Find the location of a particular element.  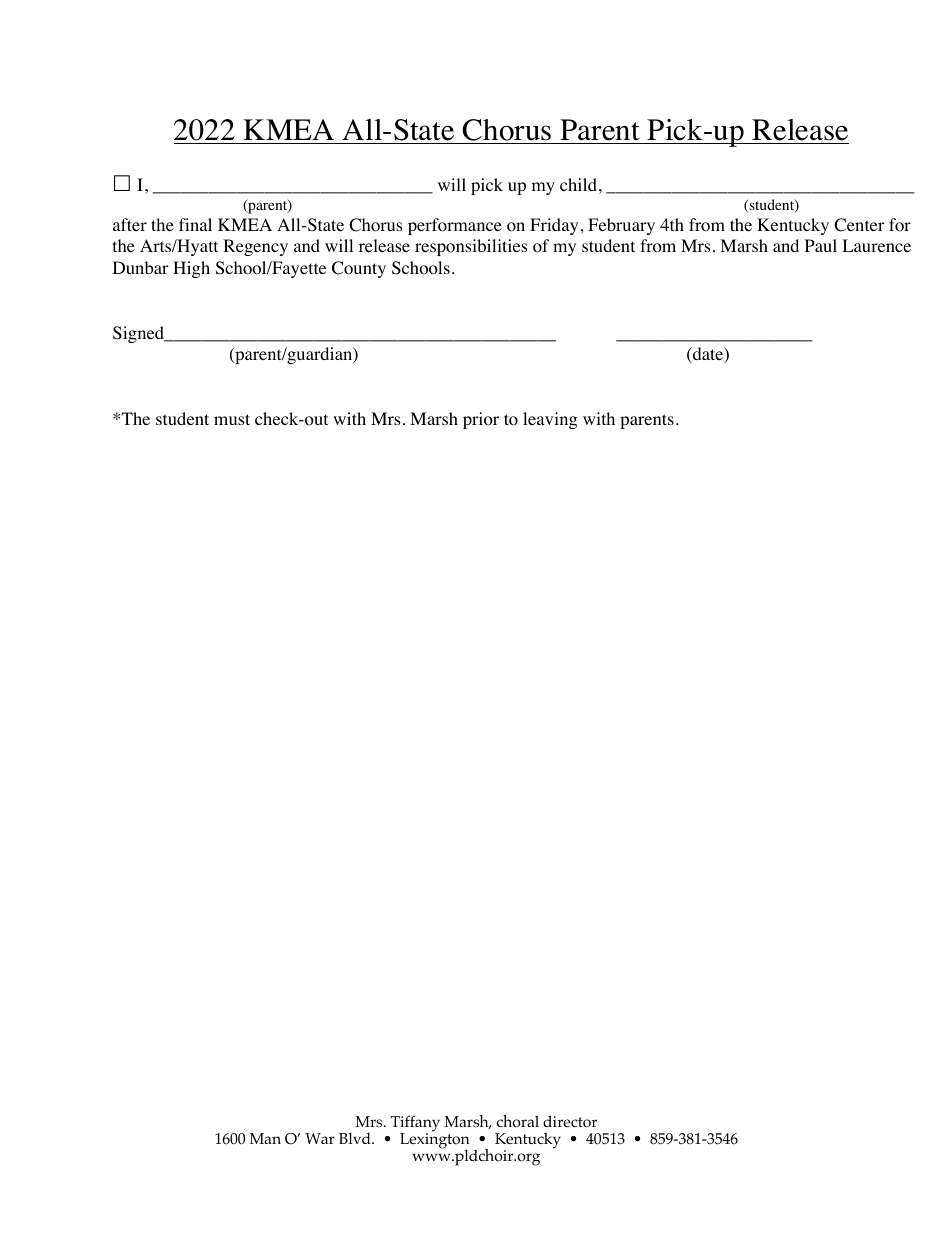

War is located at coordinates (320, 1138).
